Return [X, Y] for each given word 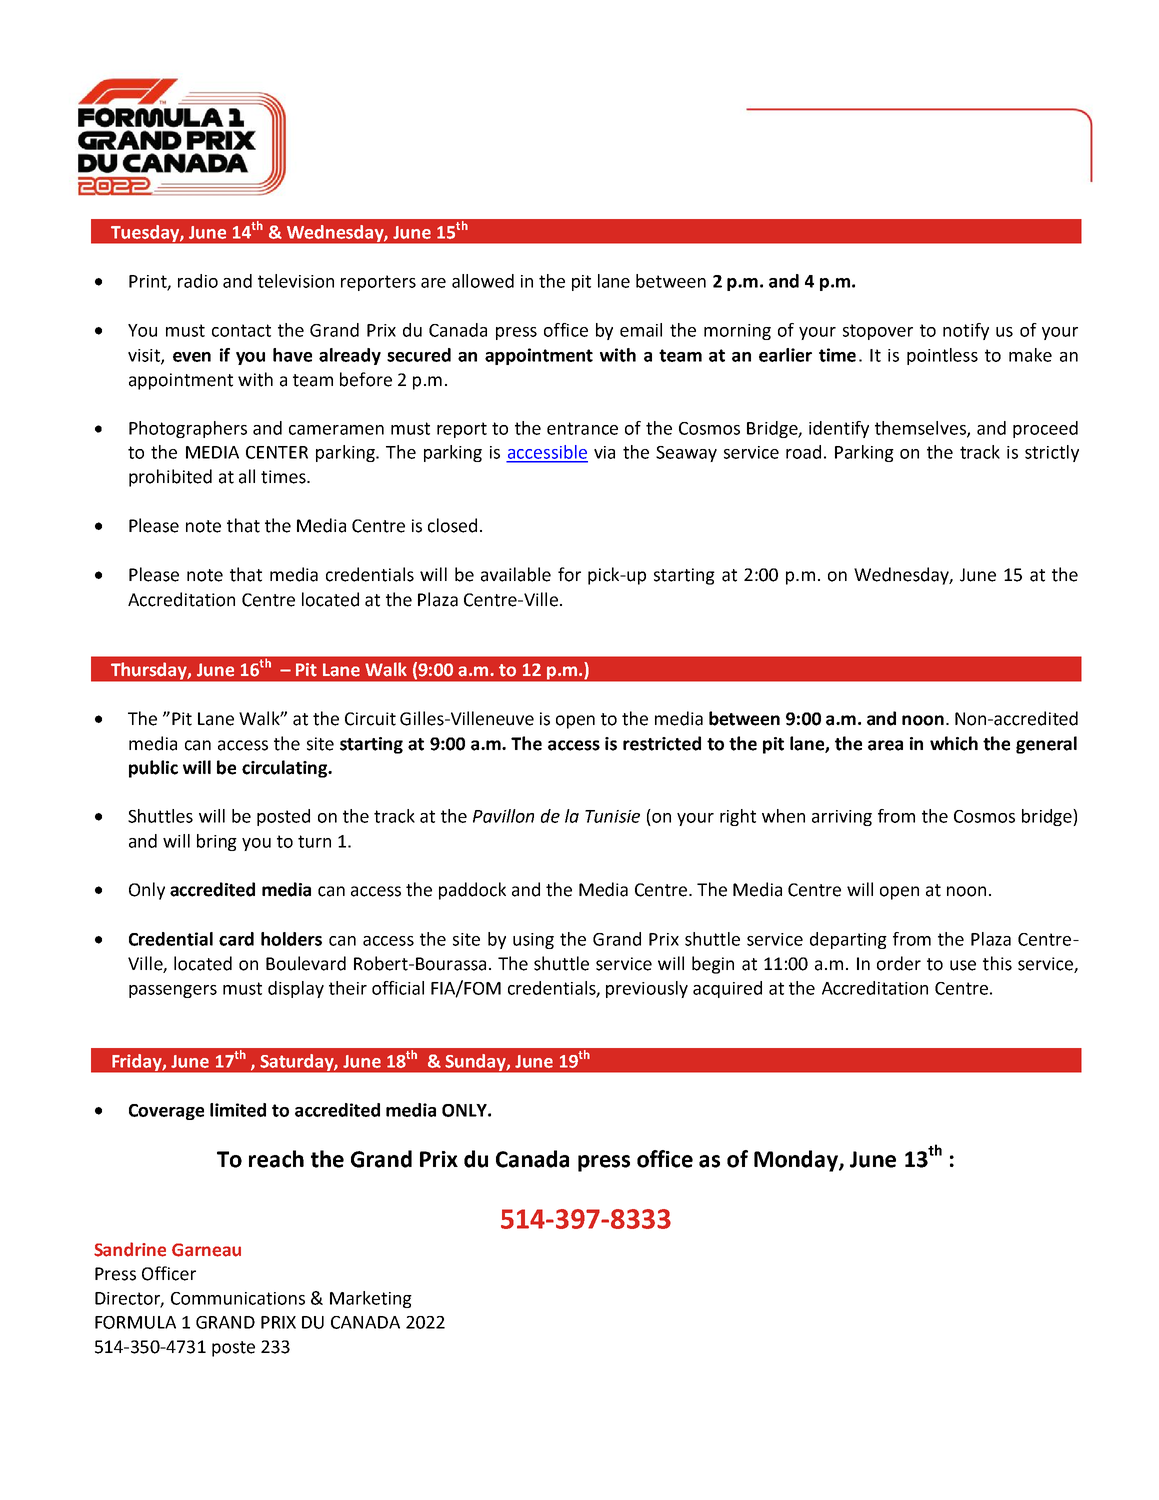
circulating [286, 769]
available [516, 574]
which [954, 743]
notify [966, 331]
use [963, 965]
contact [241, 330]
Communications [238, 1298]
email [641, 330]
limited [238, 1110]
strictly [1052, 453]
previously [647, 989]
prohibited [170, 478]
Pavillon [503, 816]
